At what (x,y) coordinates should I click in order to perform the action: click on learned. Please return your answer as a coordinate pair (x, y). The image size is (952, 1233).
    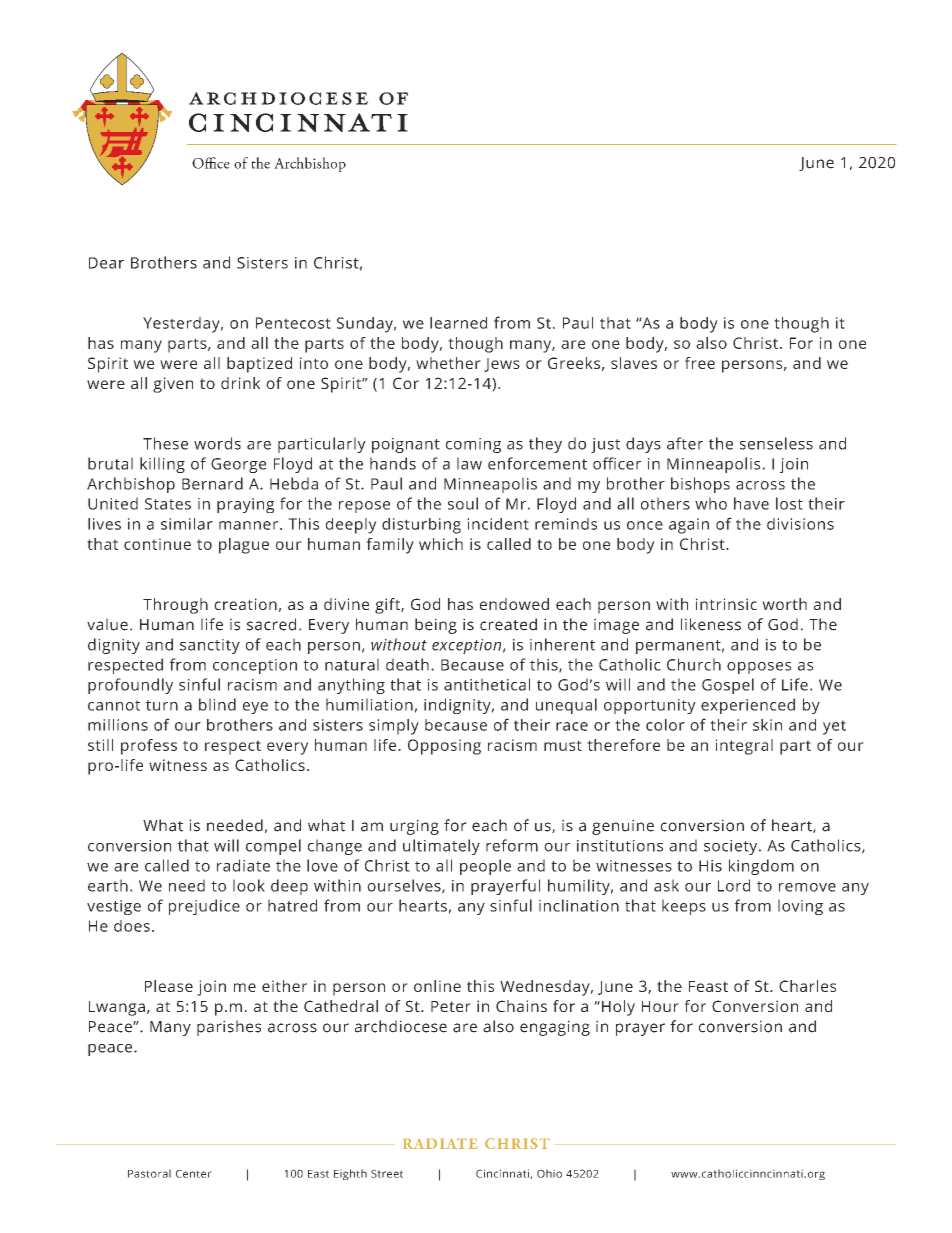
    Looking at the image, I should click on (458, 323).
